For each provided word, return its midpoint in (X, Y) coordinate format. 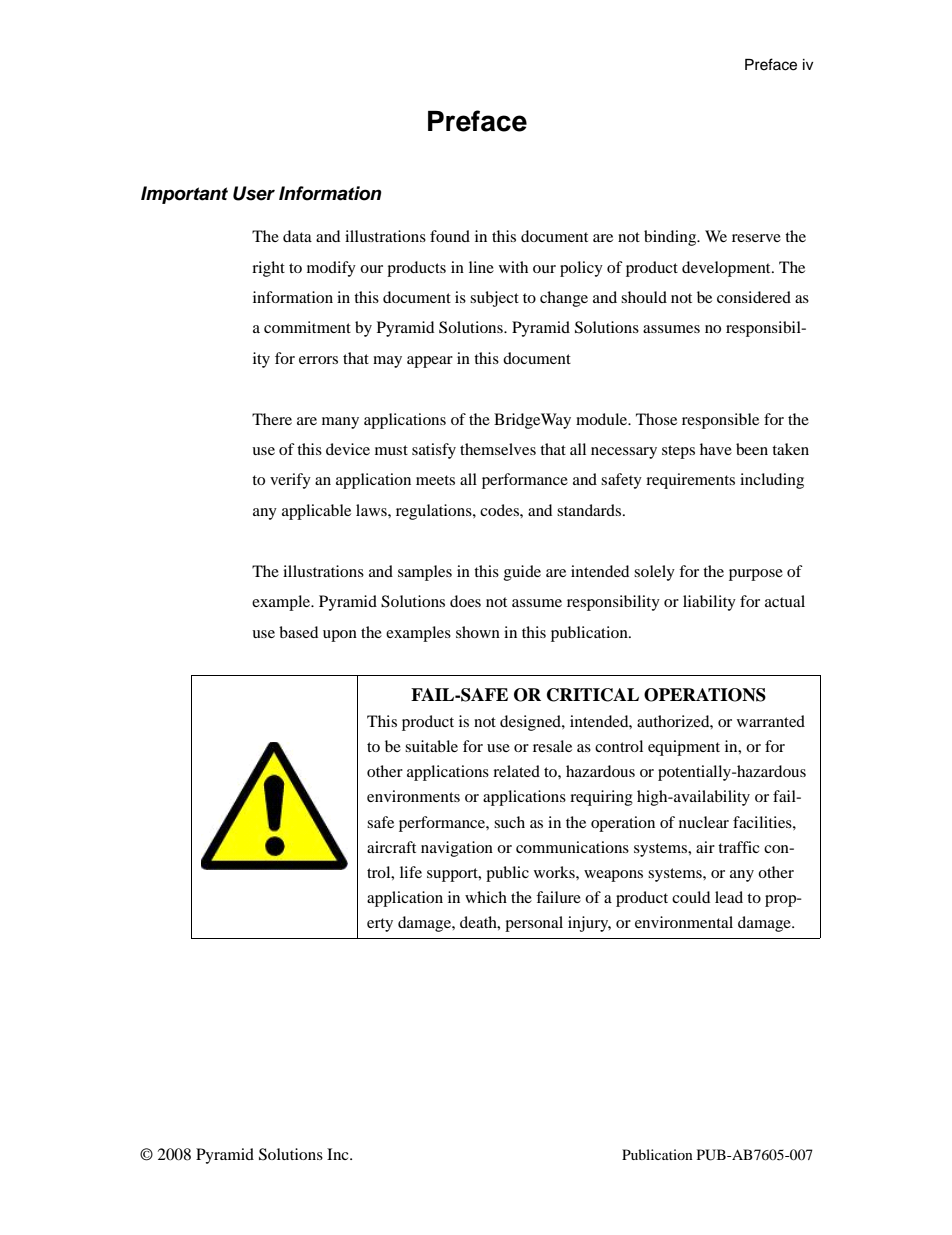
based (298, 632)
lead (729, 897)
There (272, 419)
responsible (720, 421)
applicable (316, 512)
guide (522, 573)
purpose (756, 575)
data (297, 236)
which (486, 897)
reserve (756, 238)
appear (430, 362)
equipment (684, 748)
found (450, 236)
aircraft (391, 847)
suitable (431, 746)
